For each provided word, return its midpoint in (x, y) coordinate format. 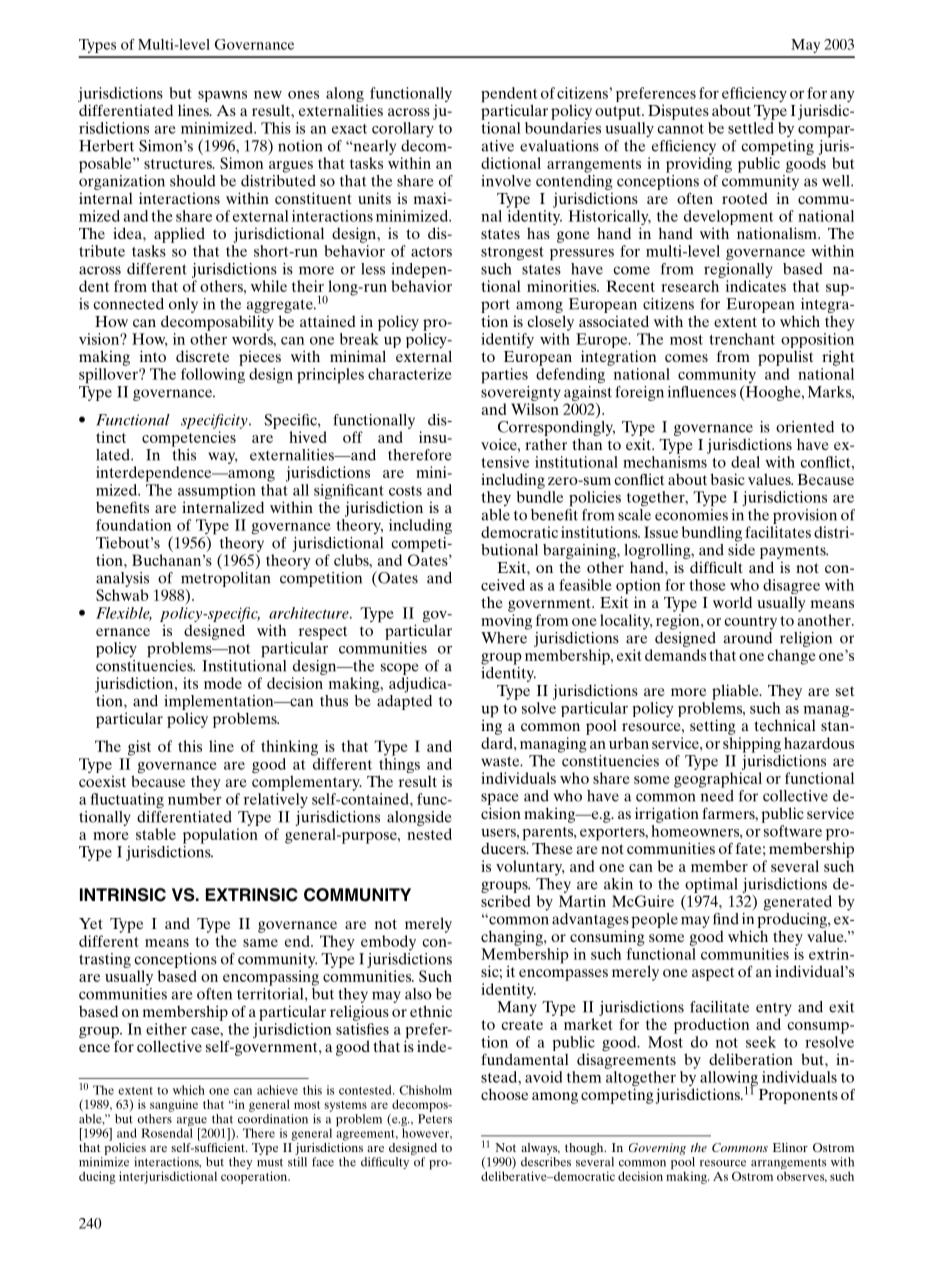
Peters (435, 1119)
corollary (403, 129)
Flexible (124, 614)
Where (505, 636)
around (748, 636)
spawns (222, 96)
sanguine (174, 1105)
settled (751, 128)
